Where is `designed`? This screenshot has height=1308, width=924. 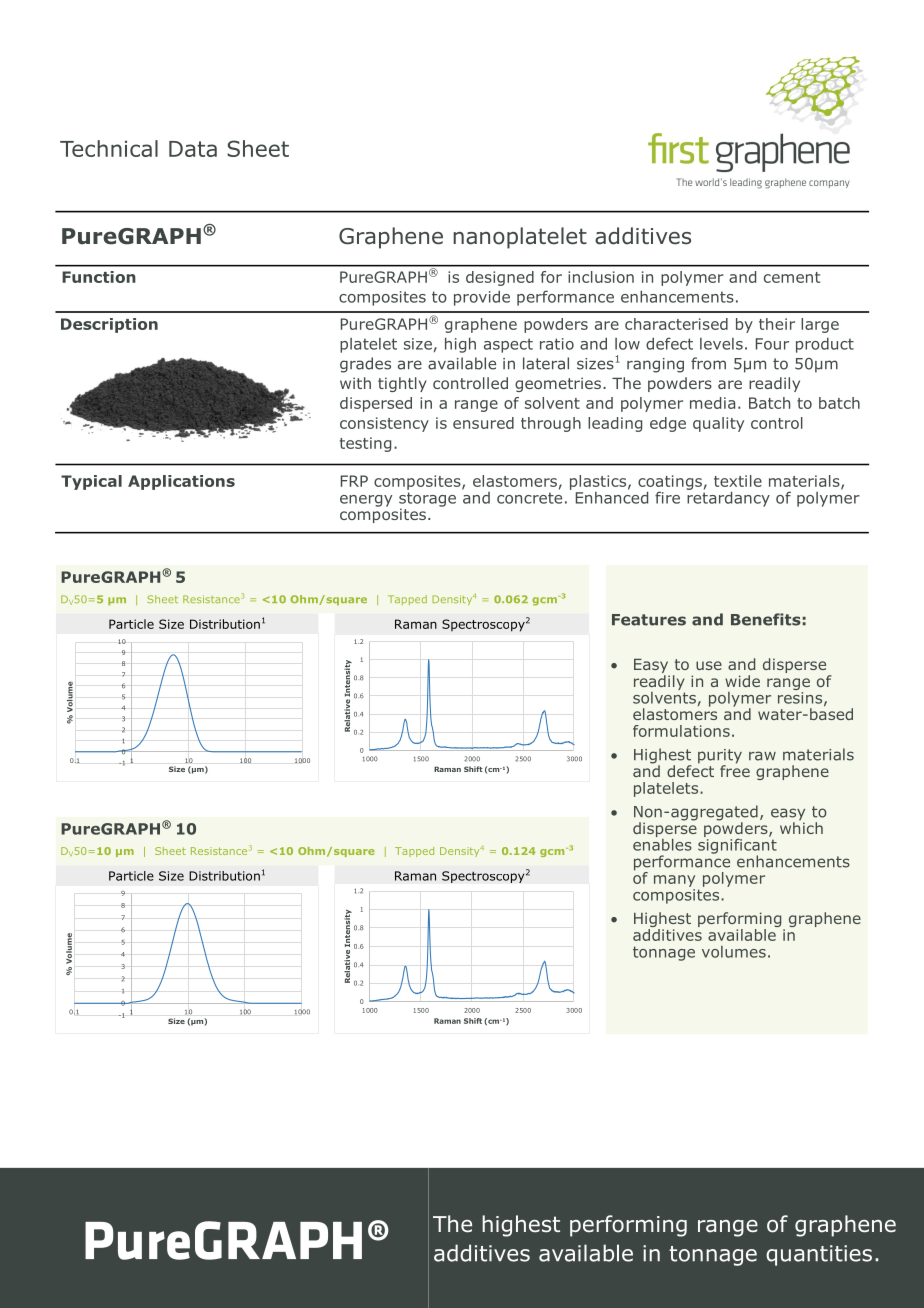
designed is located at coordinates (500, 278).
